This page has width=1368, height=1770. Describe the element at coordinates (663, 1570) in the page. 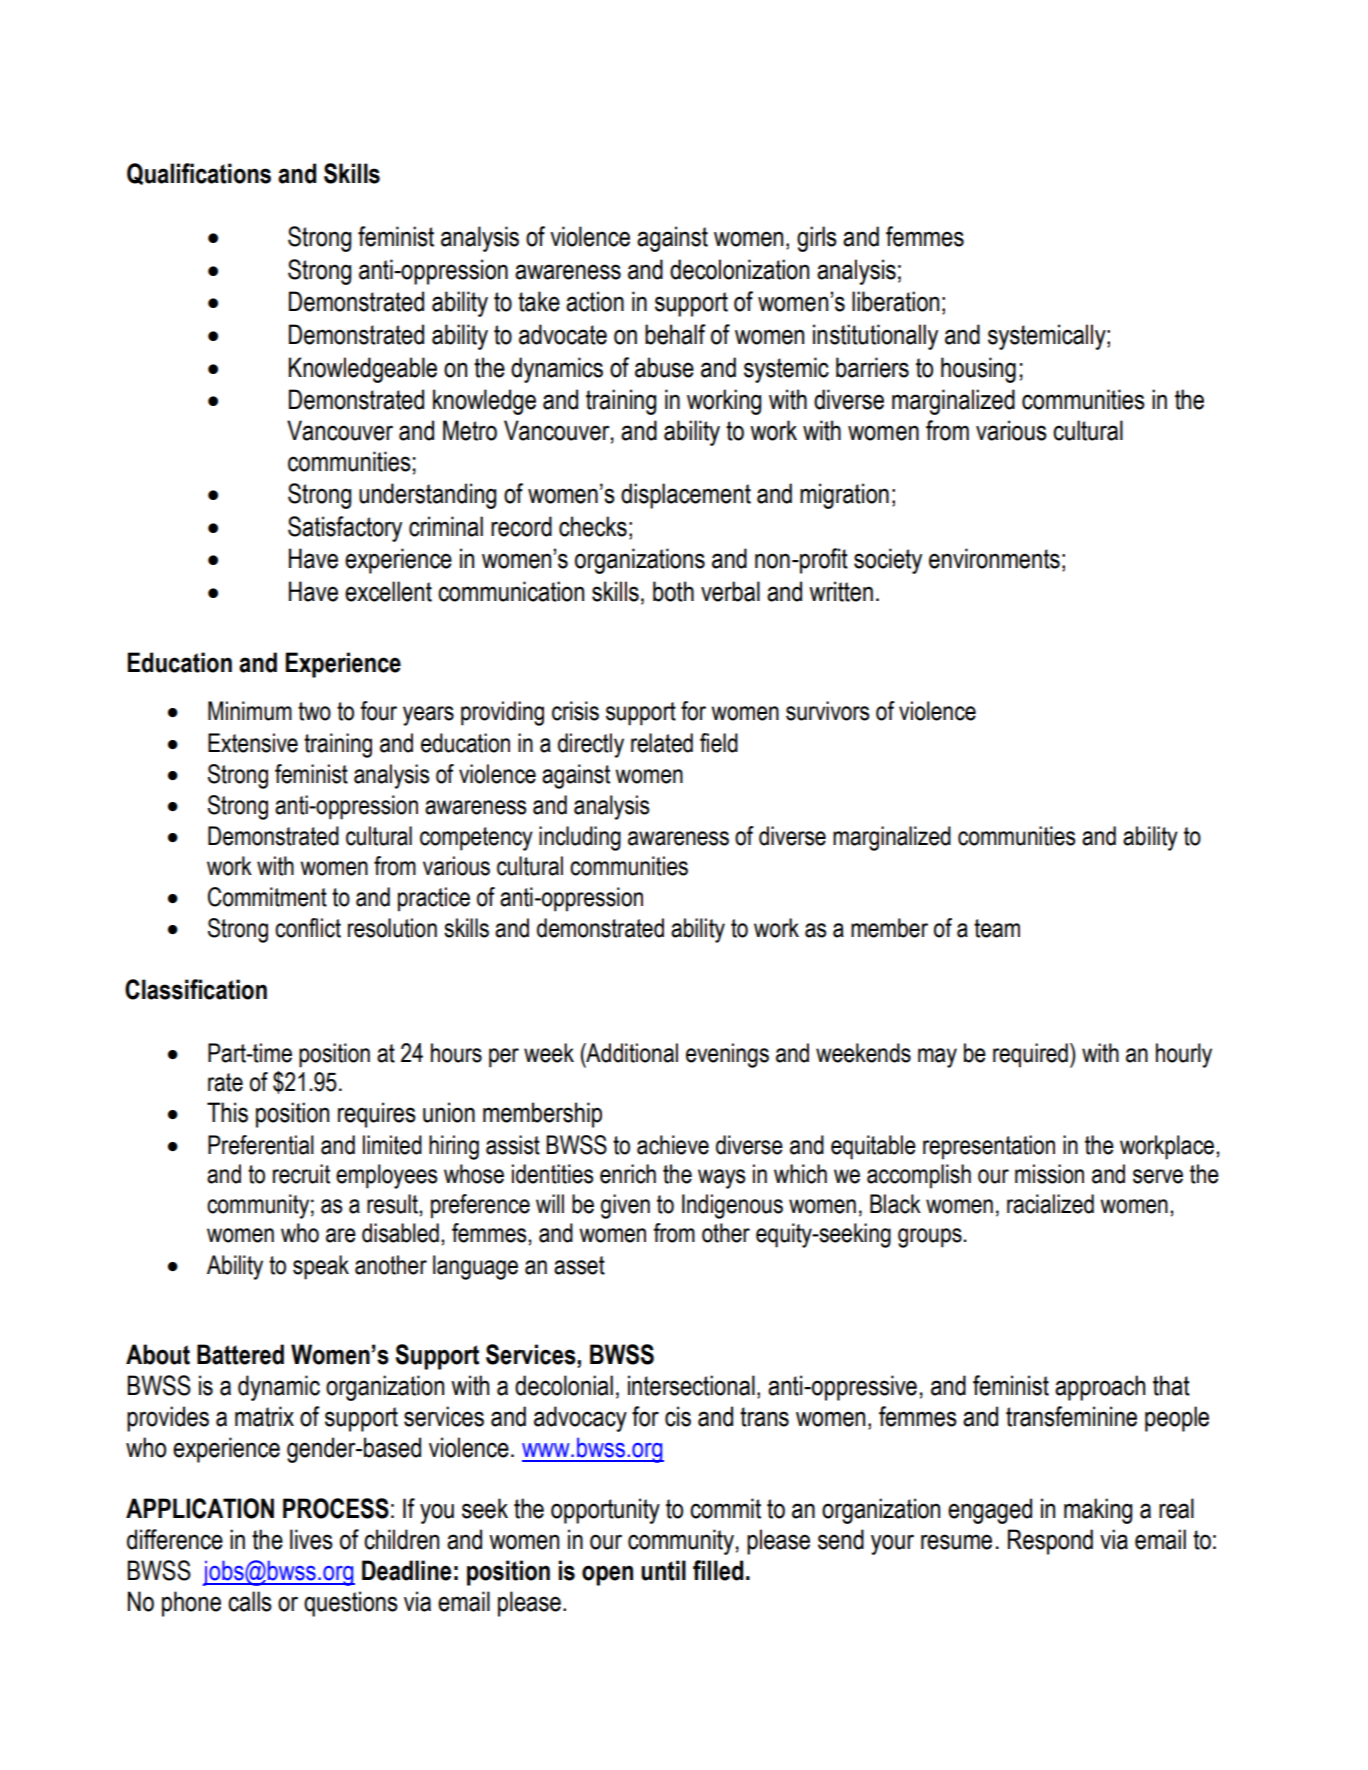

I see `until` at that location.
